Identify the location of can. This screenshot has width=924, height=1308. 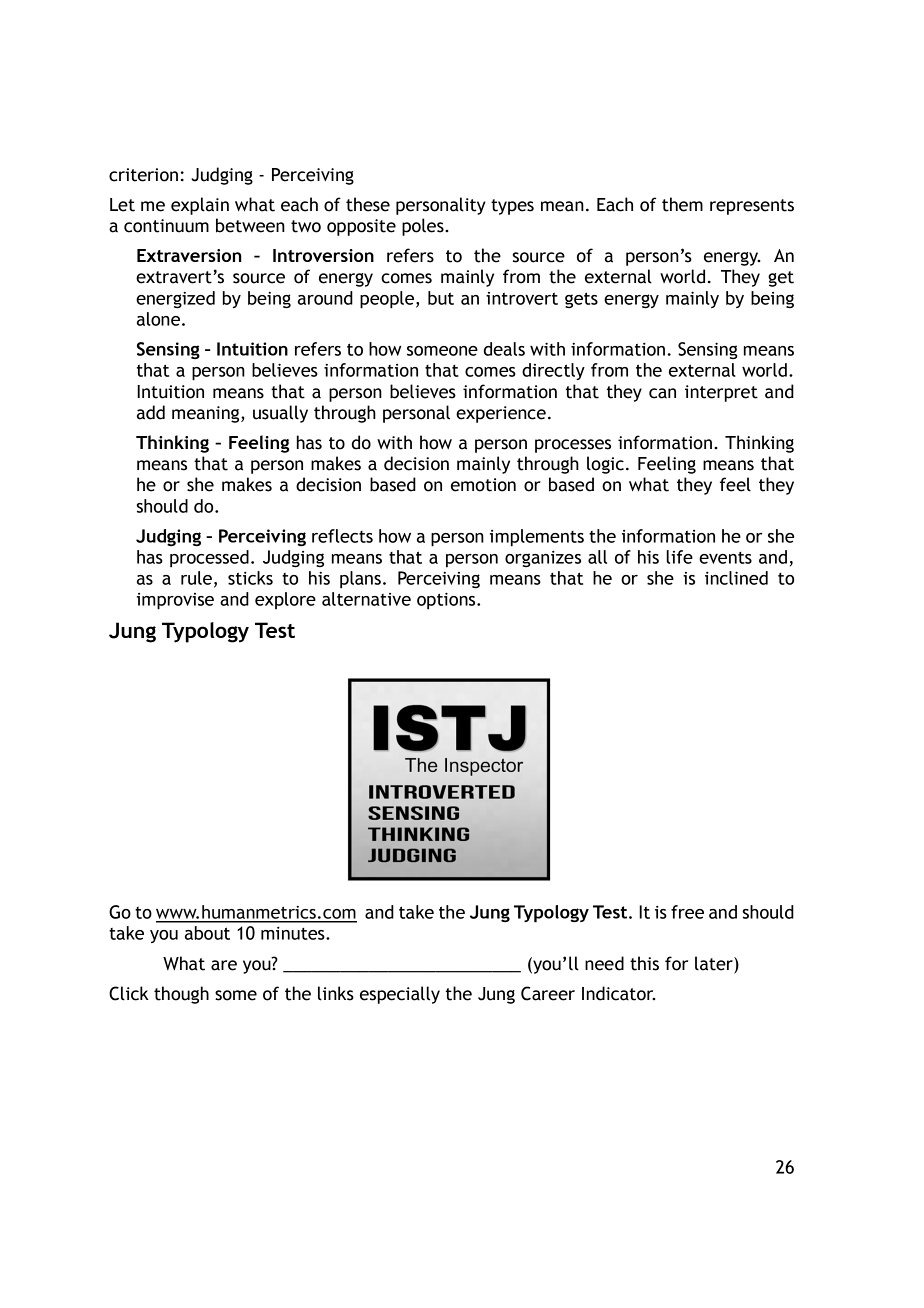
(662, 393).
